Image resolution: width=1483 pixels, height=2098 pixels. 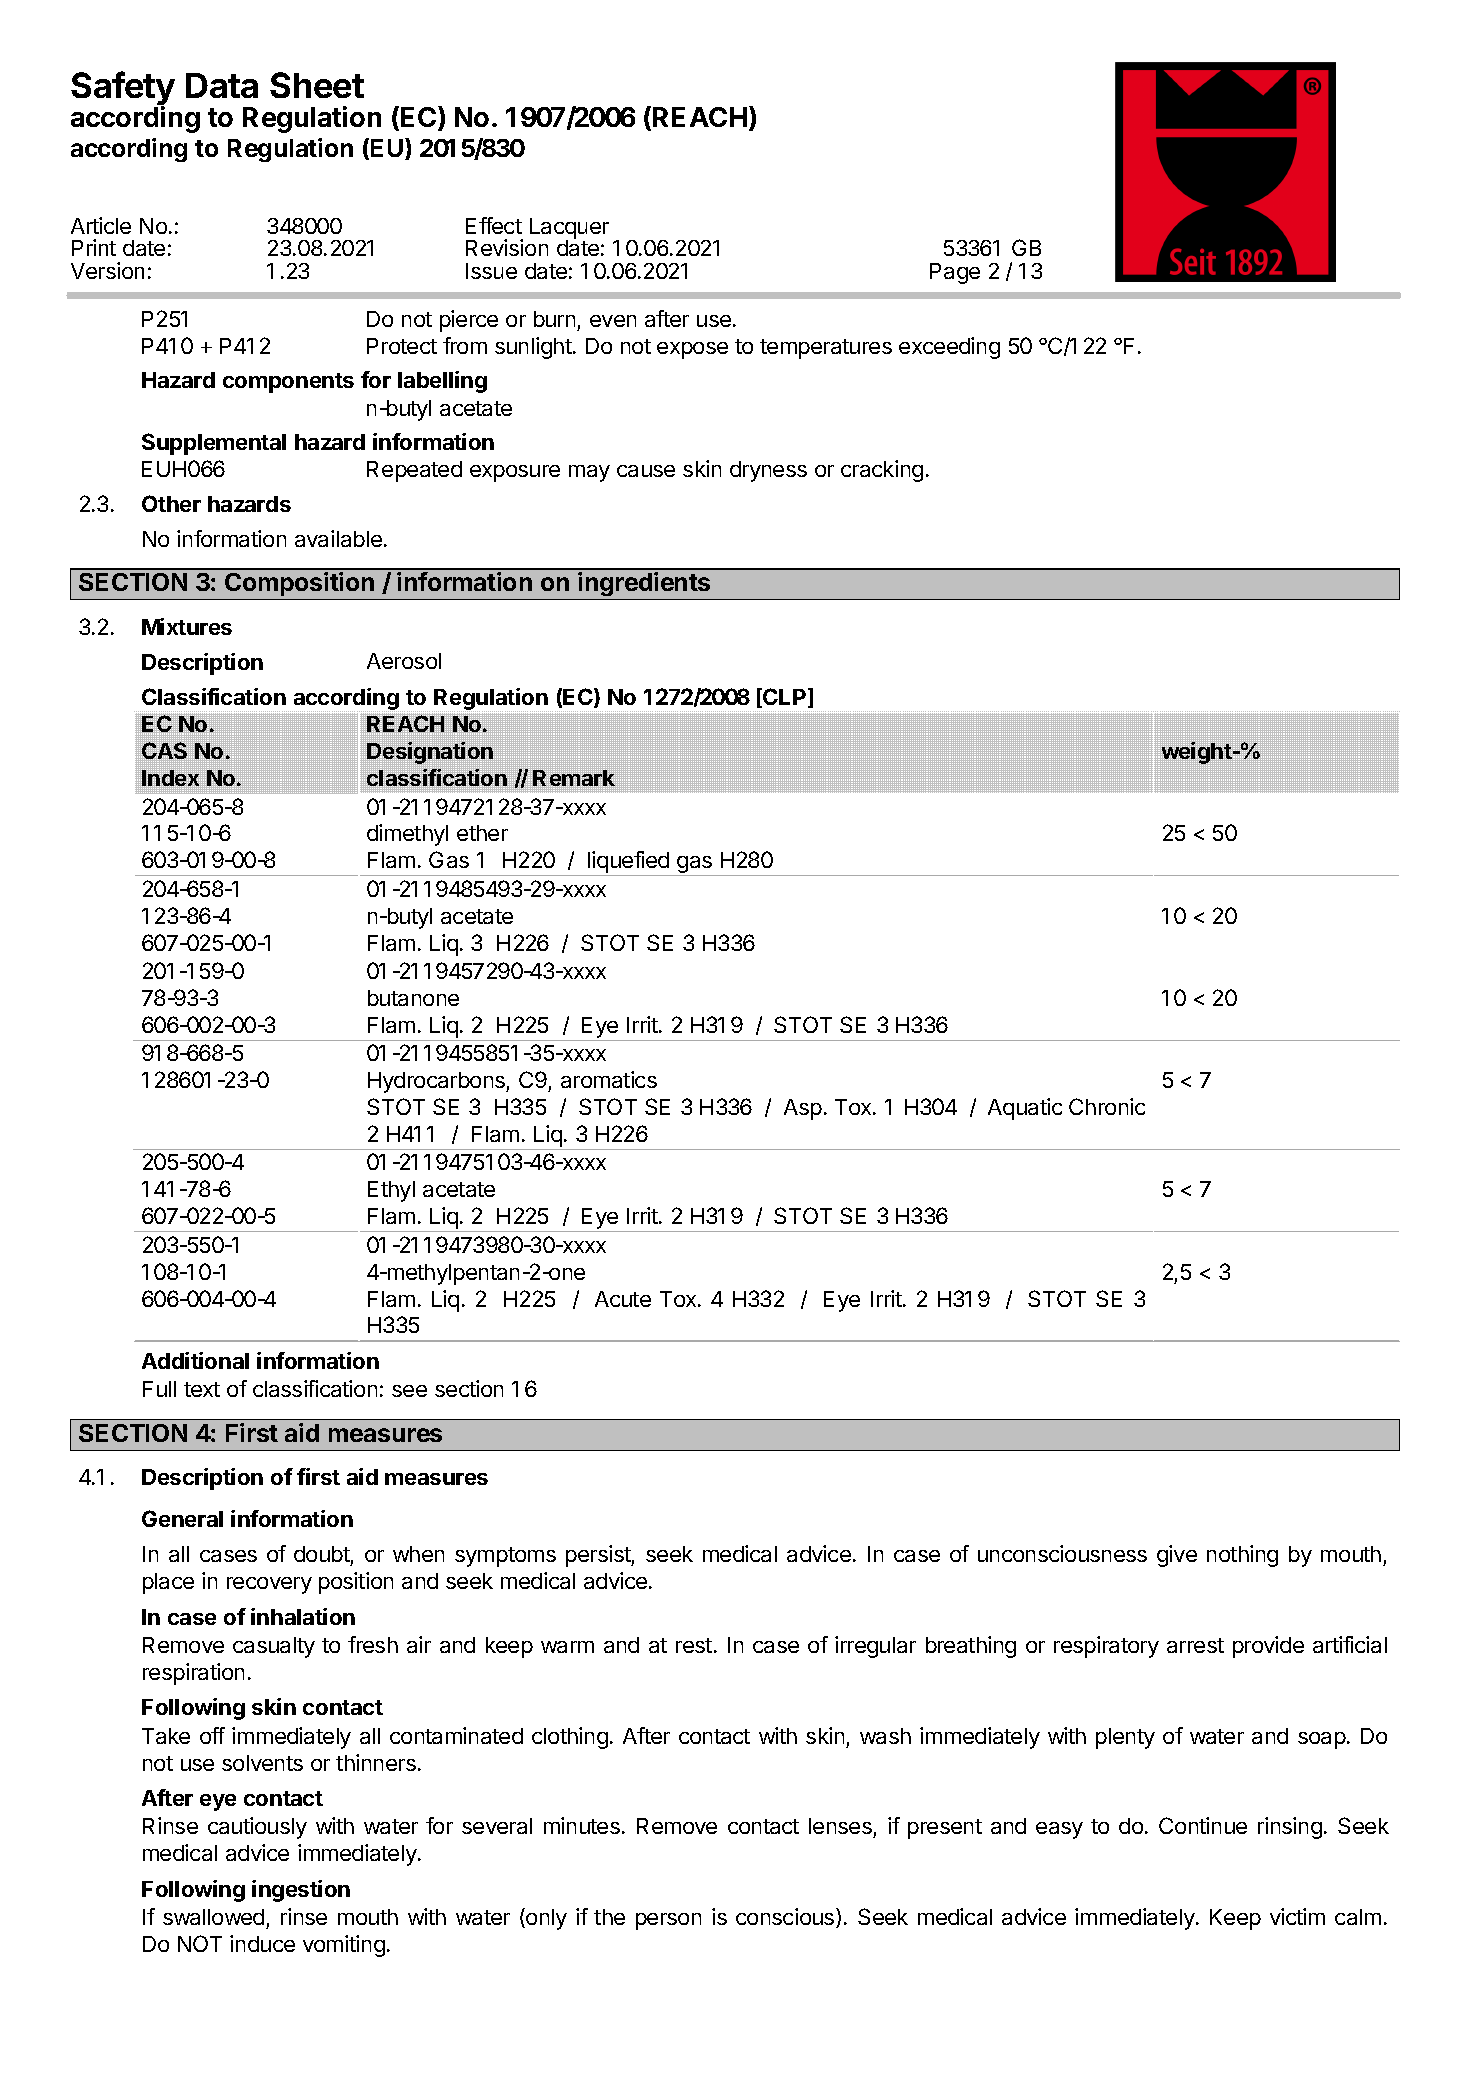 I want to click on Data, so click(x=222, y=85).
